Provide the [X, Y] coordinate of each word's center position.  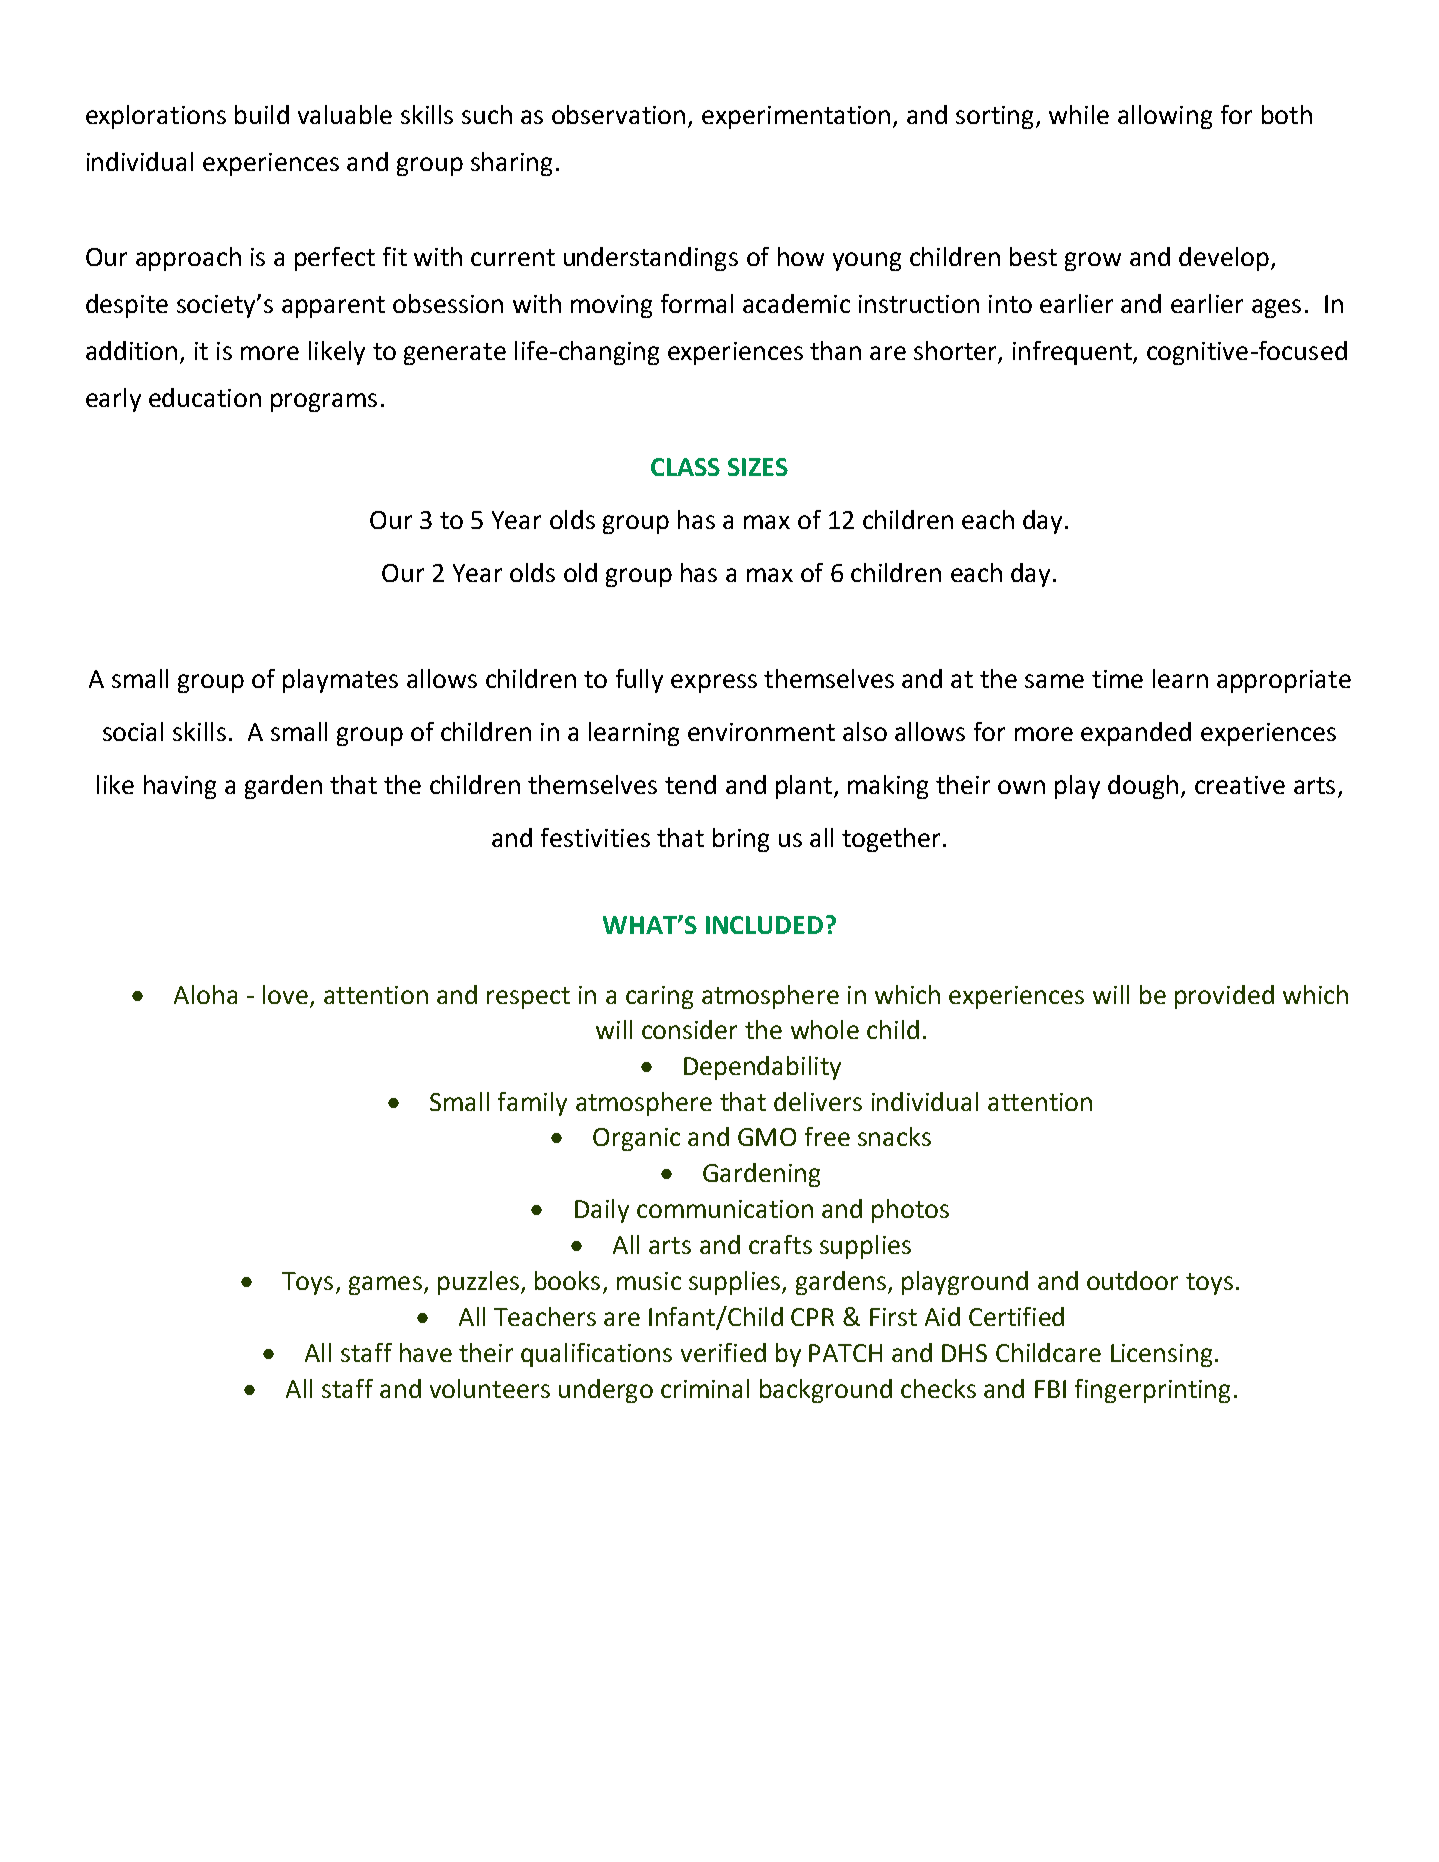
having [180, 787]
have [426, 1352]
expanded [1136, 734]
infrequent [1073, 353]
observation [618, 114]
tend [690, 784]
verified [723, 1352]
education [205, 397]
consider [689, 1029]
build [262, 114]
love [285, 994]
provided [1224, 997]
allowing [1165, 117]
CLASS [685, 467]
